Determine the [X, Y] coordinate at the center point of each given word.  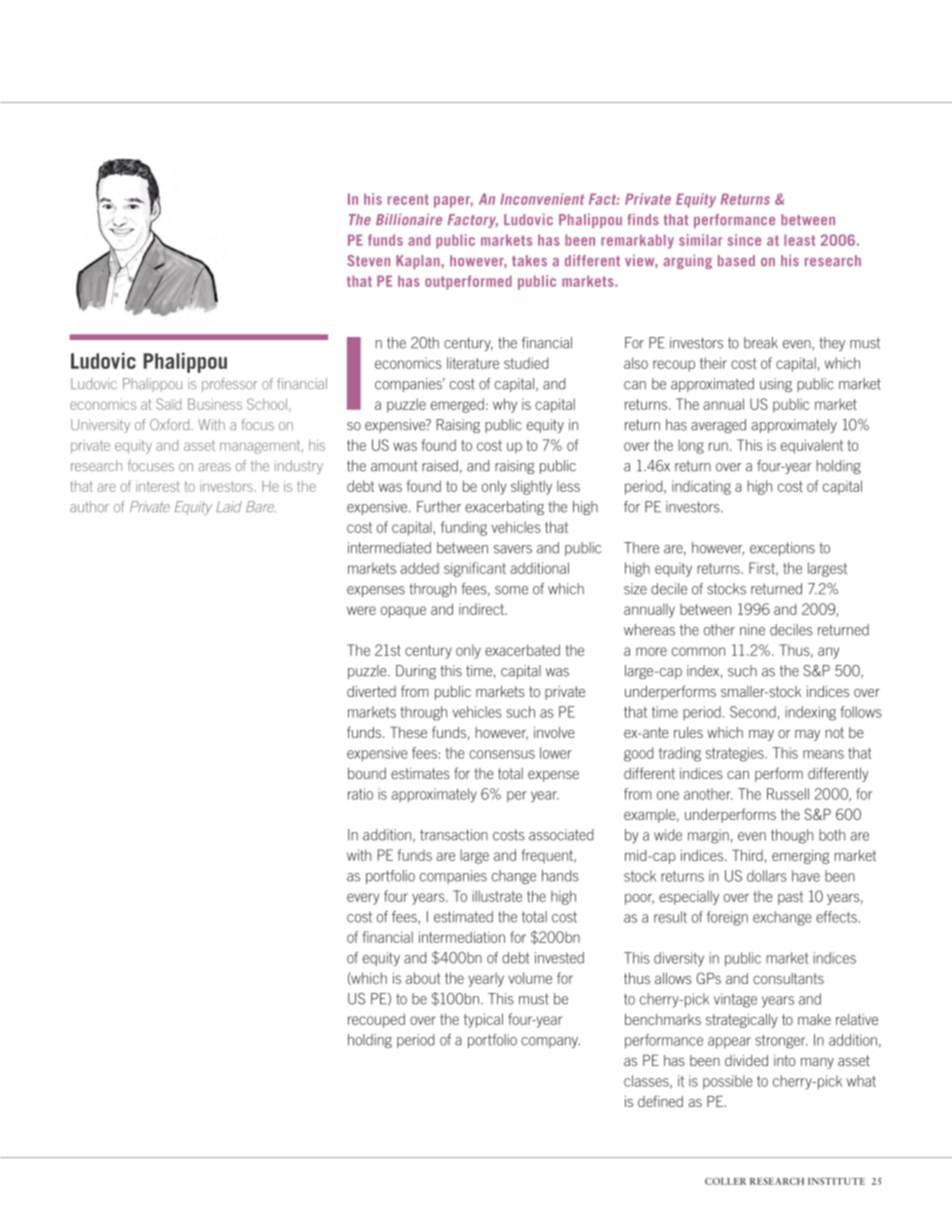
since [744, 240]
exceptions [782, 549]
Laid [229, 506]
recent [408, 199]
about [423, 978]
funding [464, 528]
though [792, 836]
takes [529, 260]
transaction [454, 835]
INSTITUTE [836, 1181]
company [550, 1042]
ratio [360, 794]
